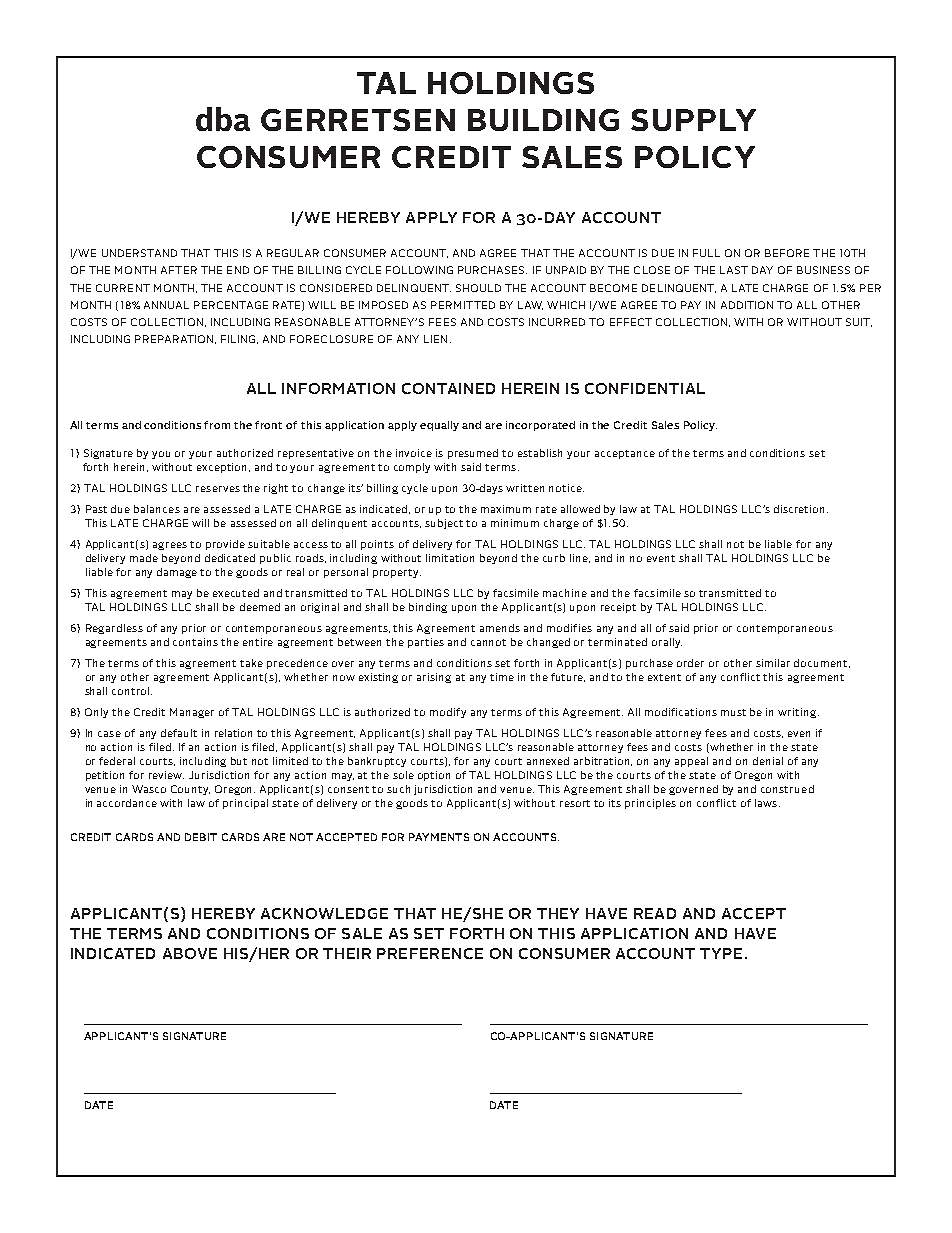  What do you see at coordinates (448, 713) in the image?
I see `modify` at bounding box center [448, 713].
